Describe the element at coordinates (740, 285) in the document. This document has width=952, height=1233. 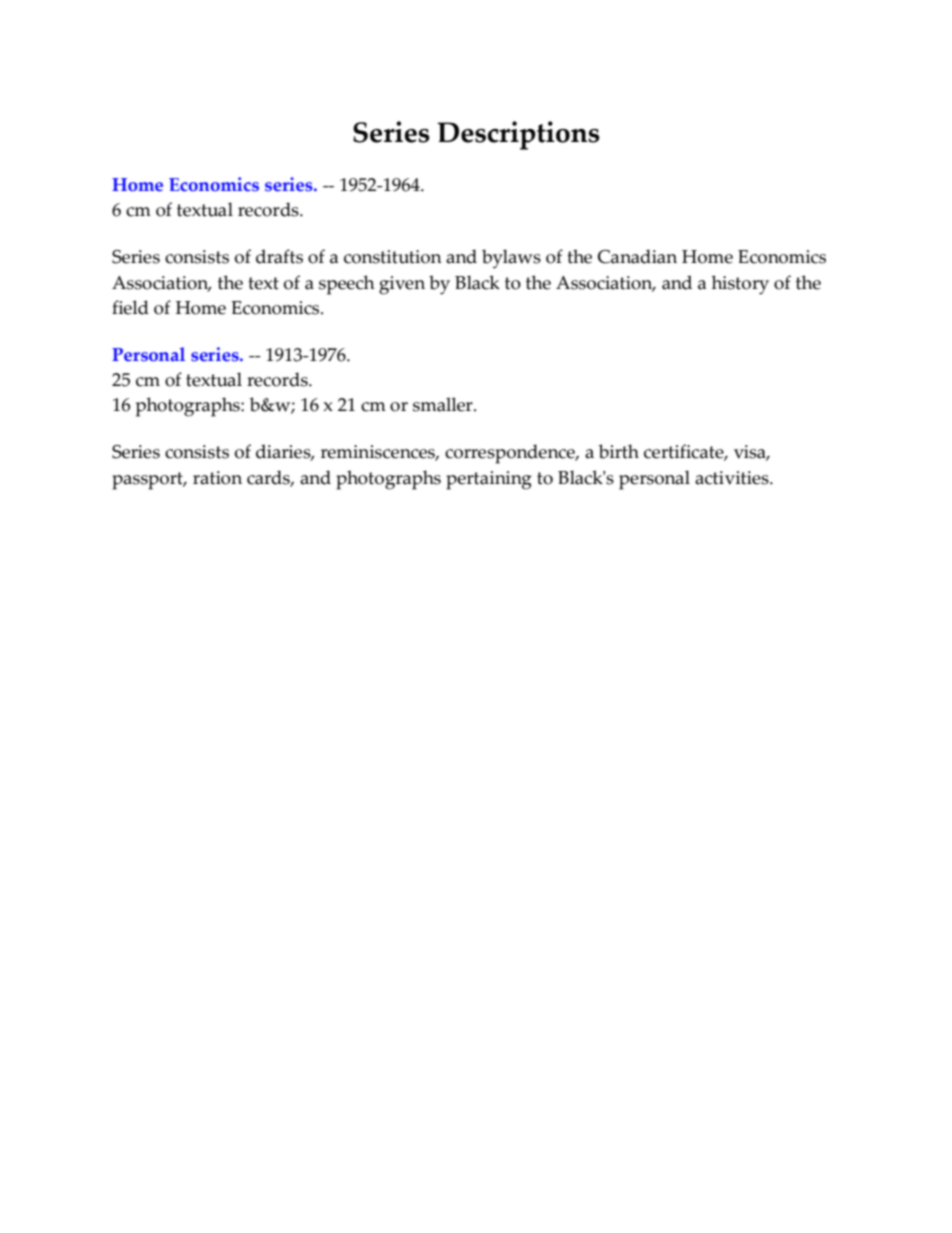
I see `history` at that location.
